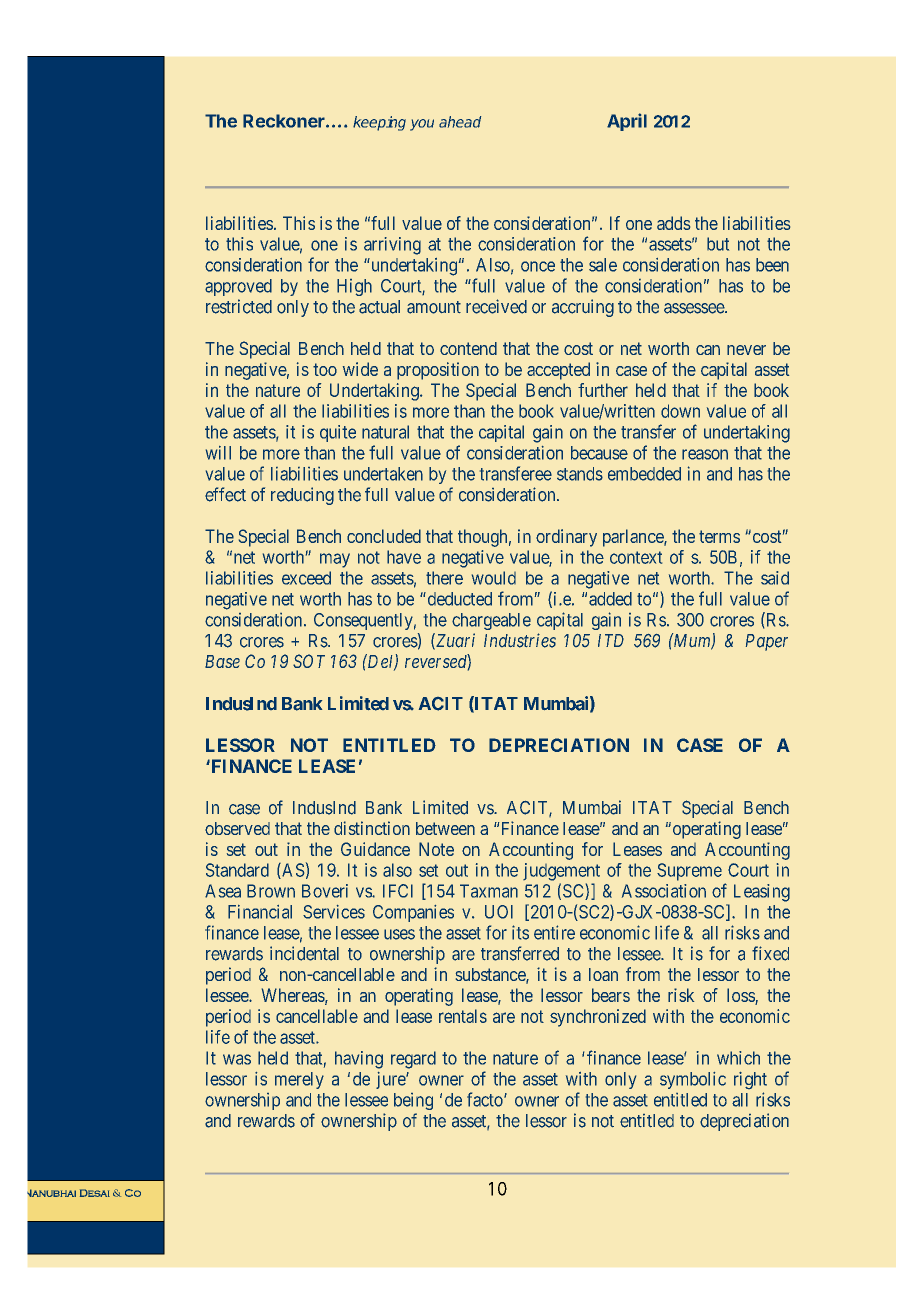  What do you see at coordinates (299, 1080) in the screenshot?
I see `merely` at bounding box center [299, 1080].
